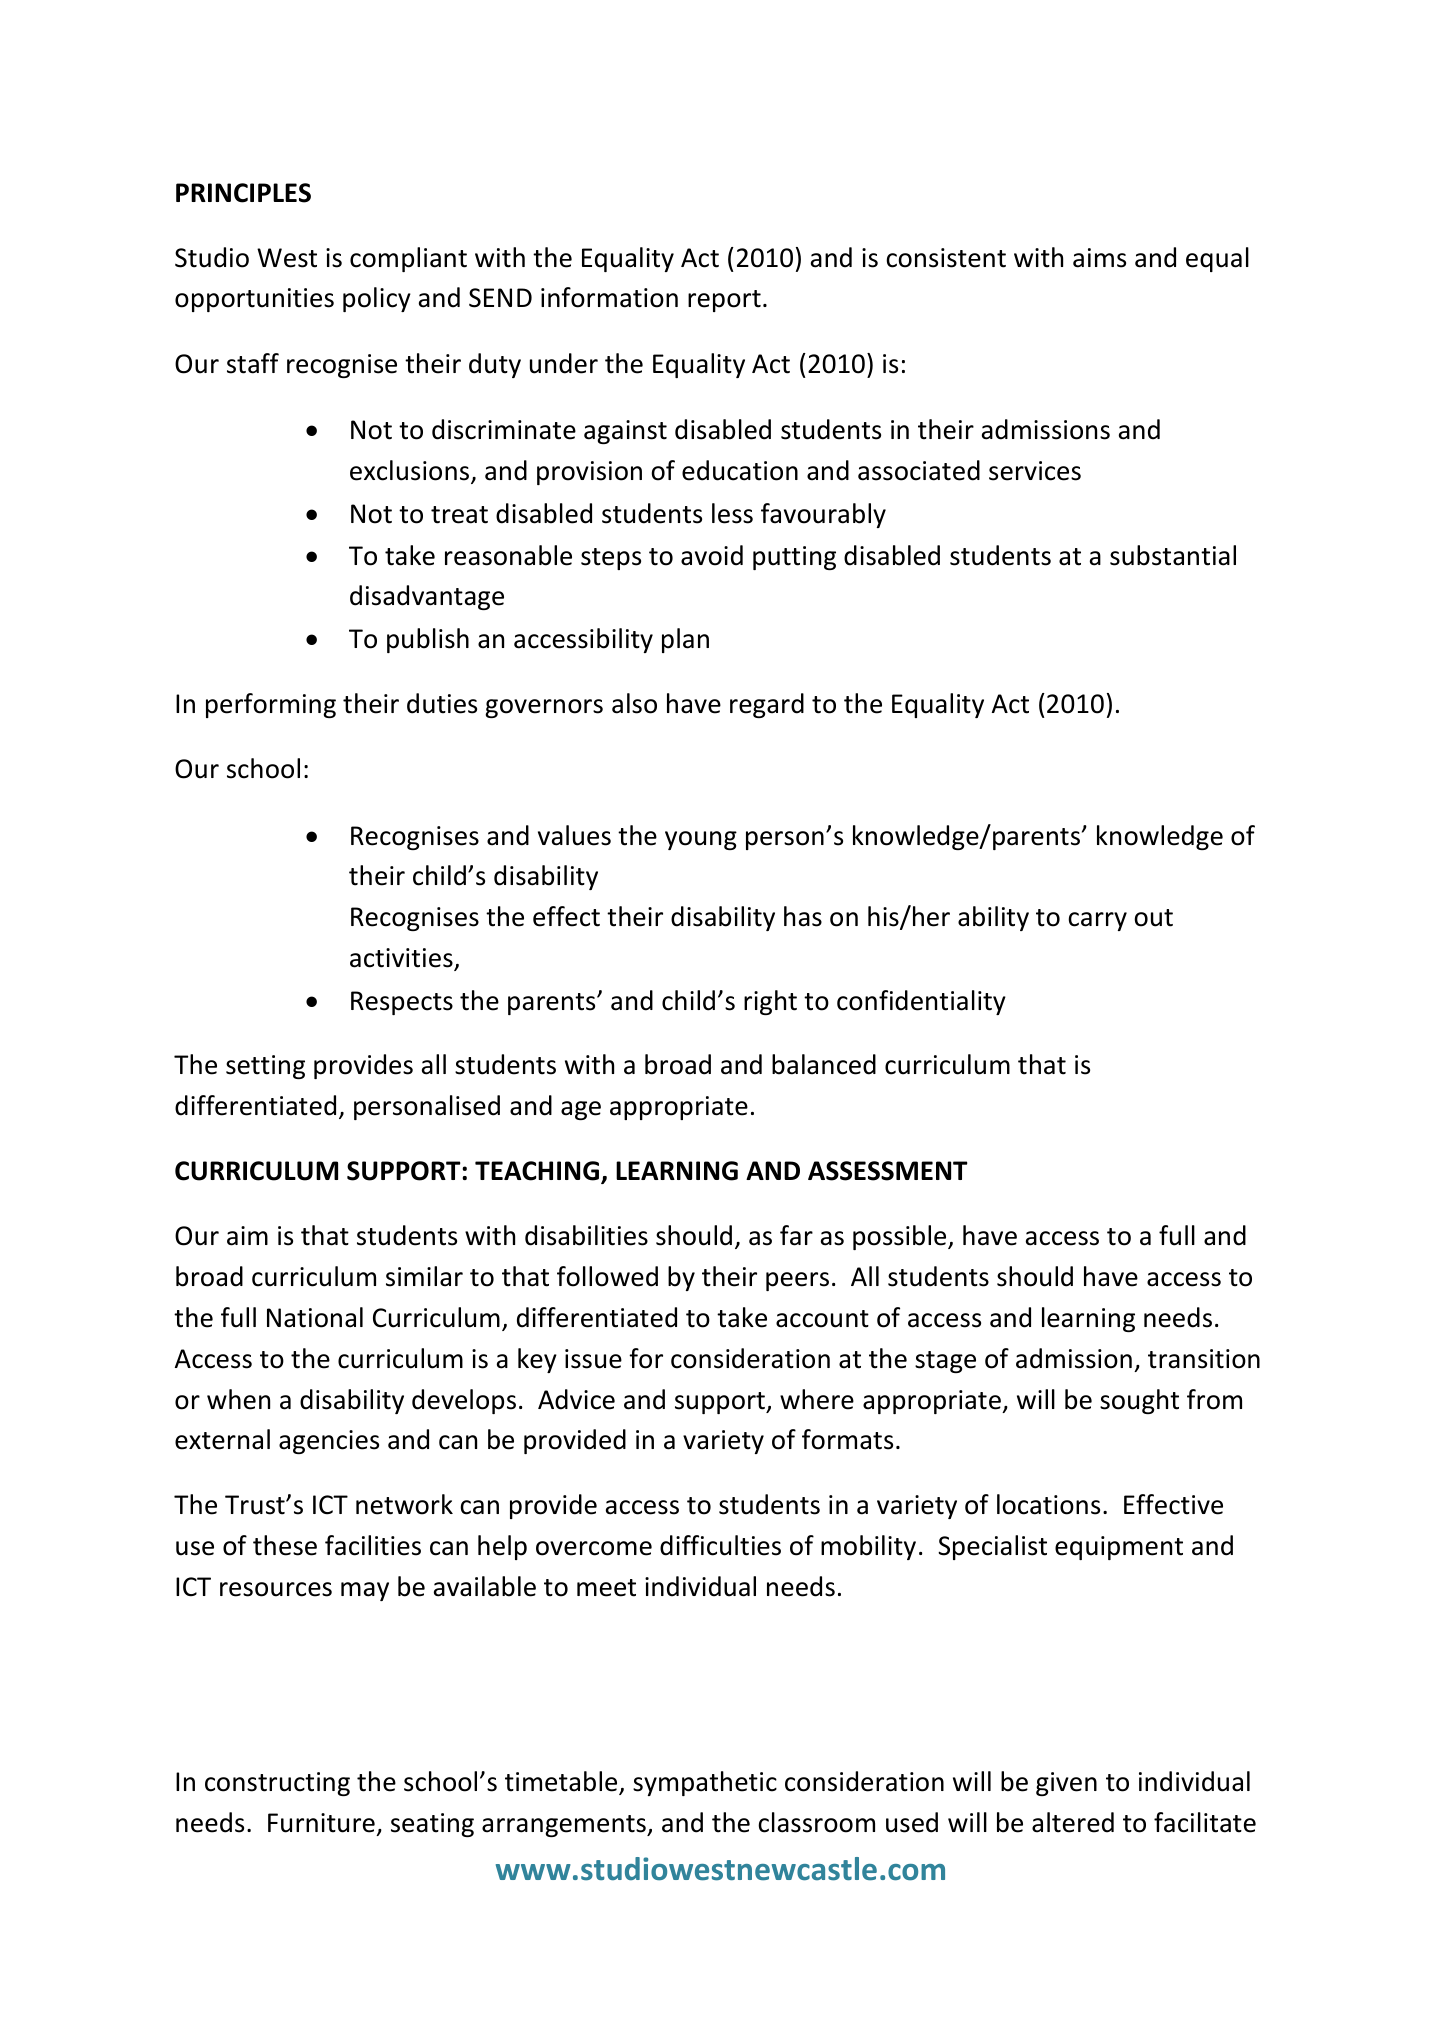  I want to click on report, so click(724, 301).
